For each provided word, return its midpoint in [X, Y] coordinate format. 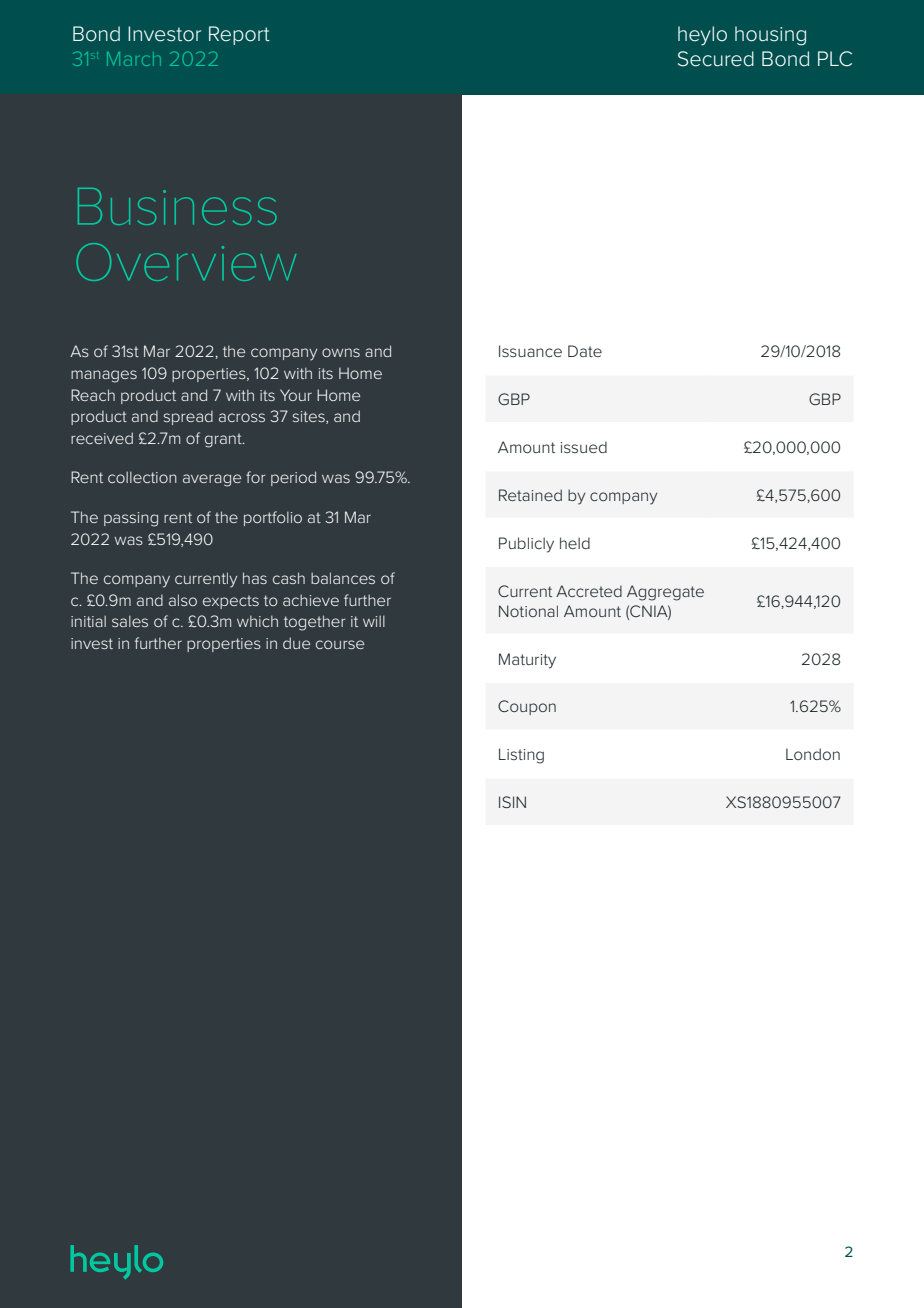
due [296, 643]
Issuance [530, 351]
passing [131, 519]
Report [239, 35]
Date [585, 351]
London [813, 754]
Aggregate [665, 593]
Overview [186, 262]
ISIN [512, 802]
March [134, 59]
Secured [716, 59]
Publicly [526, 545]
